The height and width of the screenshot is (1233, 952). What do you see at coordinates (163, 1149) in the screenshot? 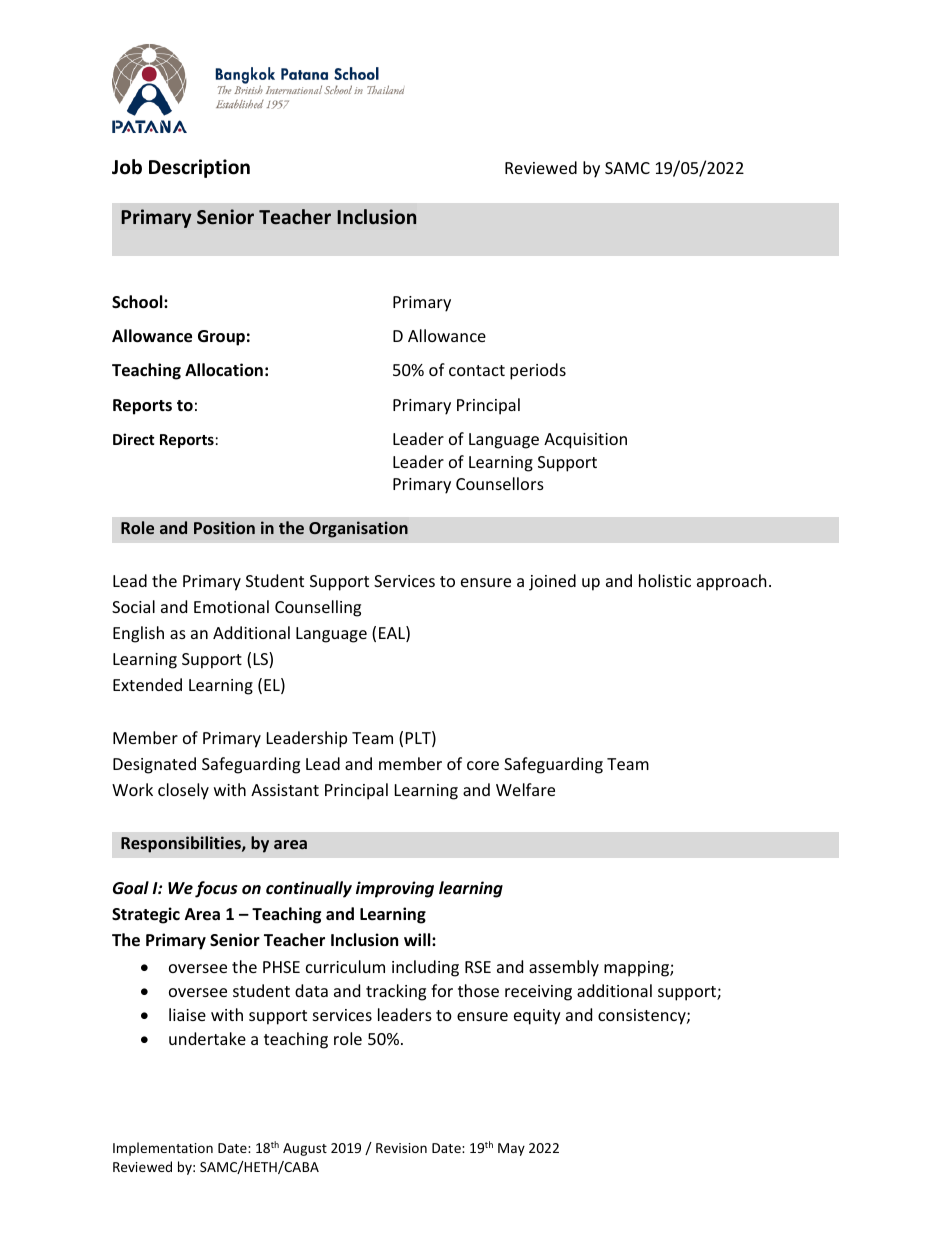
I see `Implementation` at bounding box center [163, 1149].
